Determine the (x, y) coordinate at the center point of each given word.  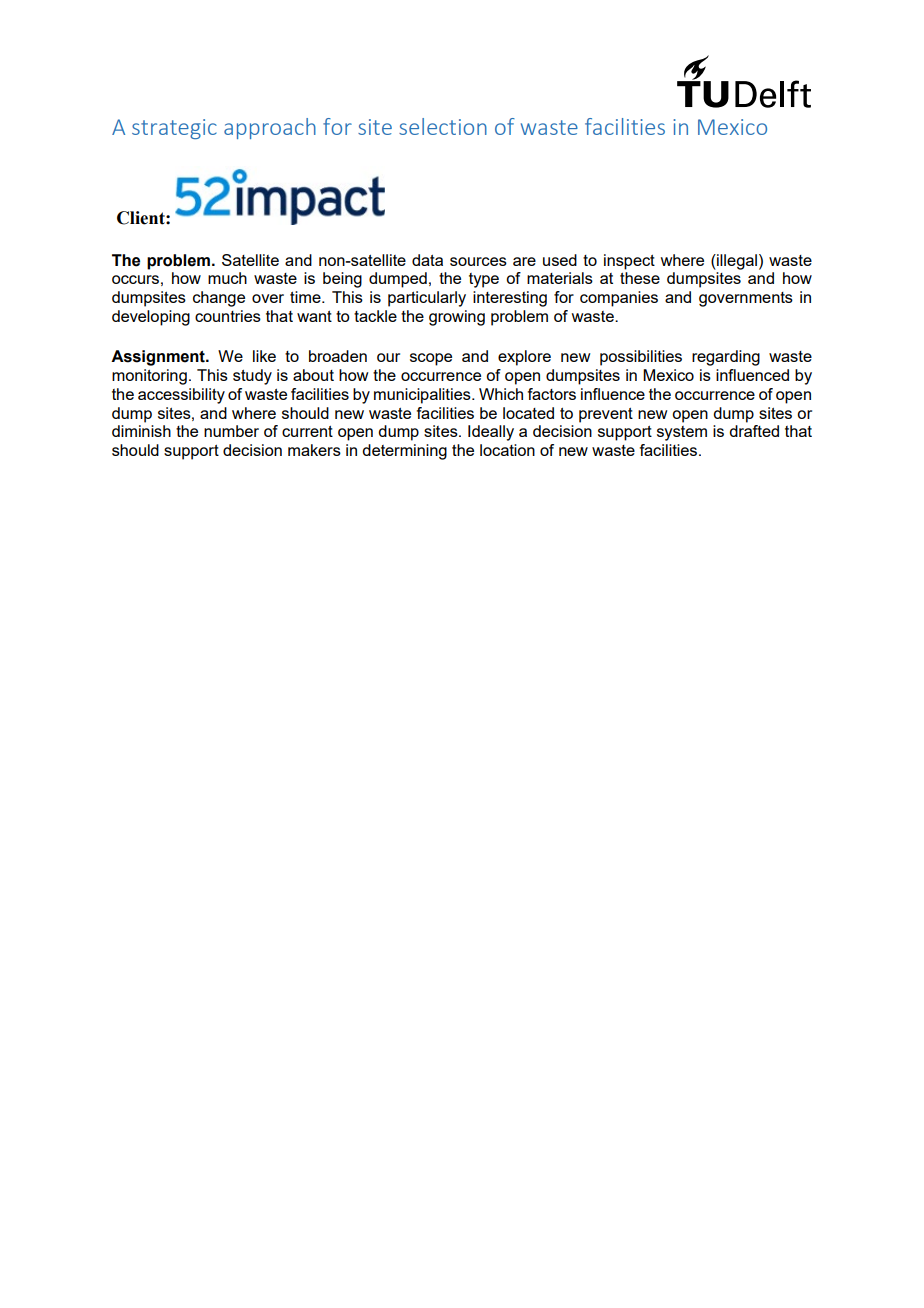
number (231, 431)
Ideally (491, 433)
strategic (174, 129)
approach (270, 128)
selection (443, 126)
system (682, 433)
